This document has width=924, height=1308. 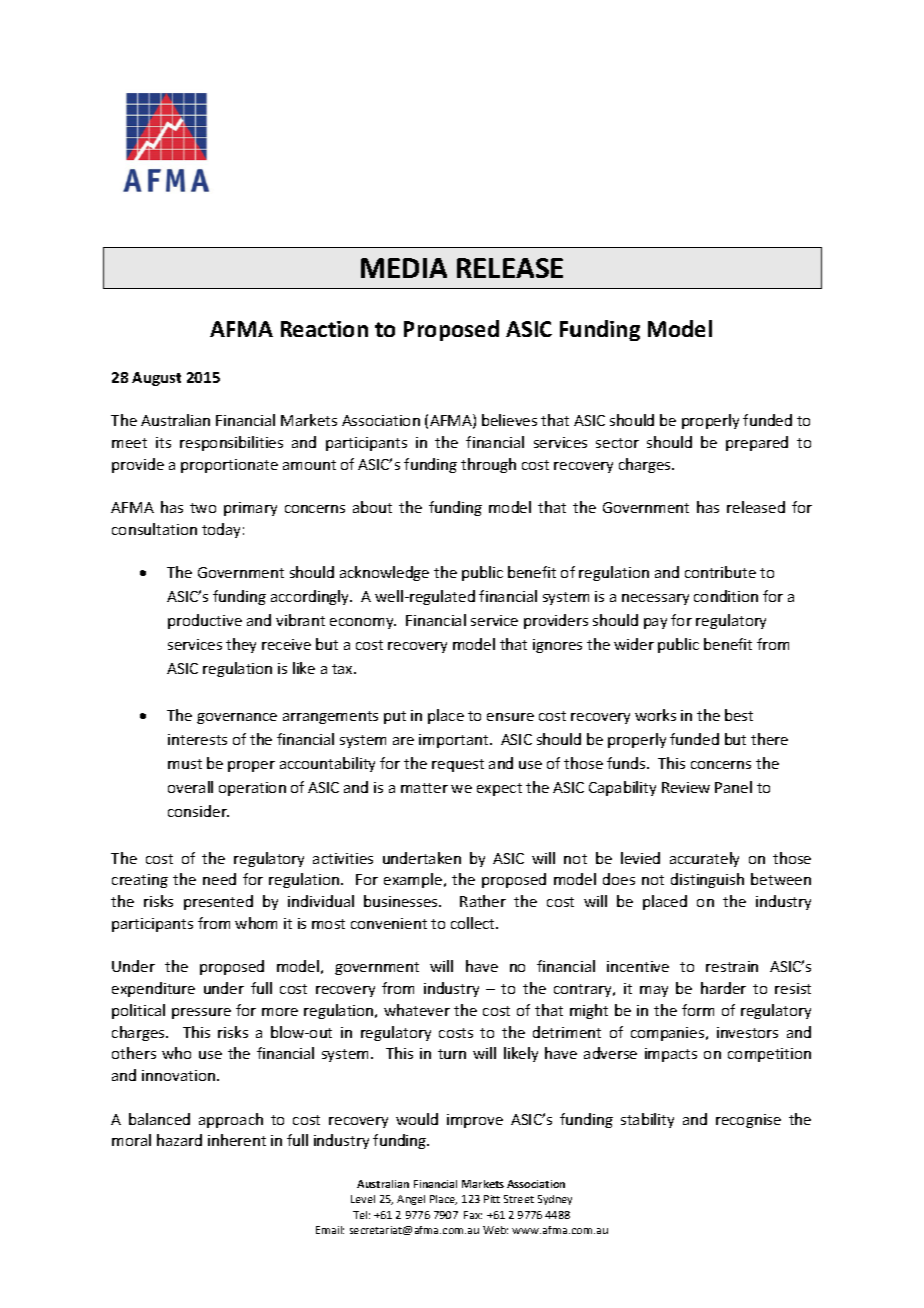 I want to click on interests, so click(x=197, y=739).
